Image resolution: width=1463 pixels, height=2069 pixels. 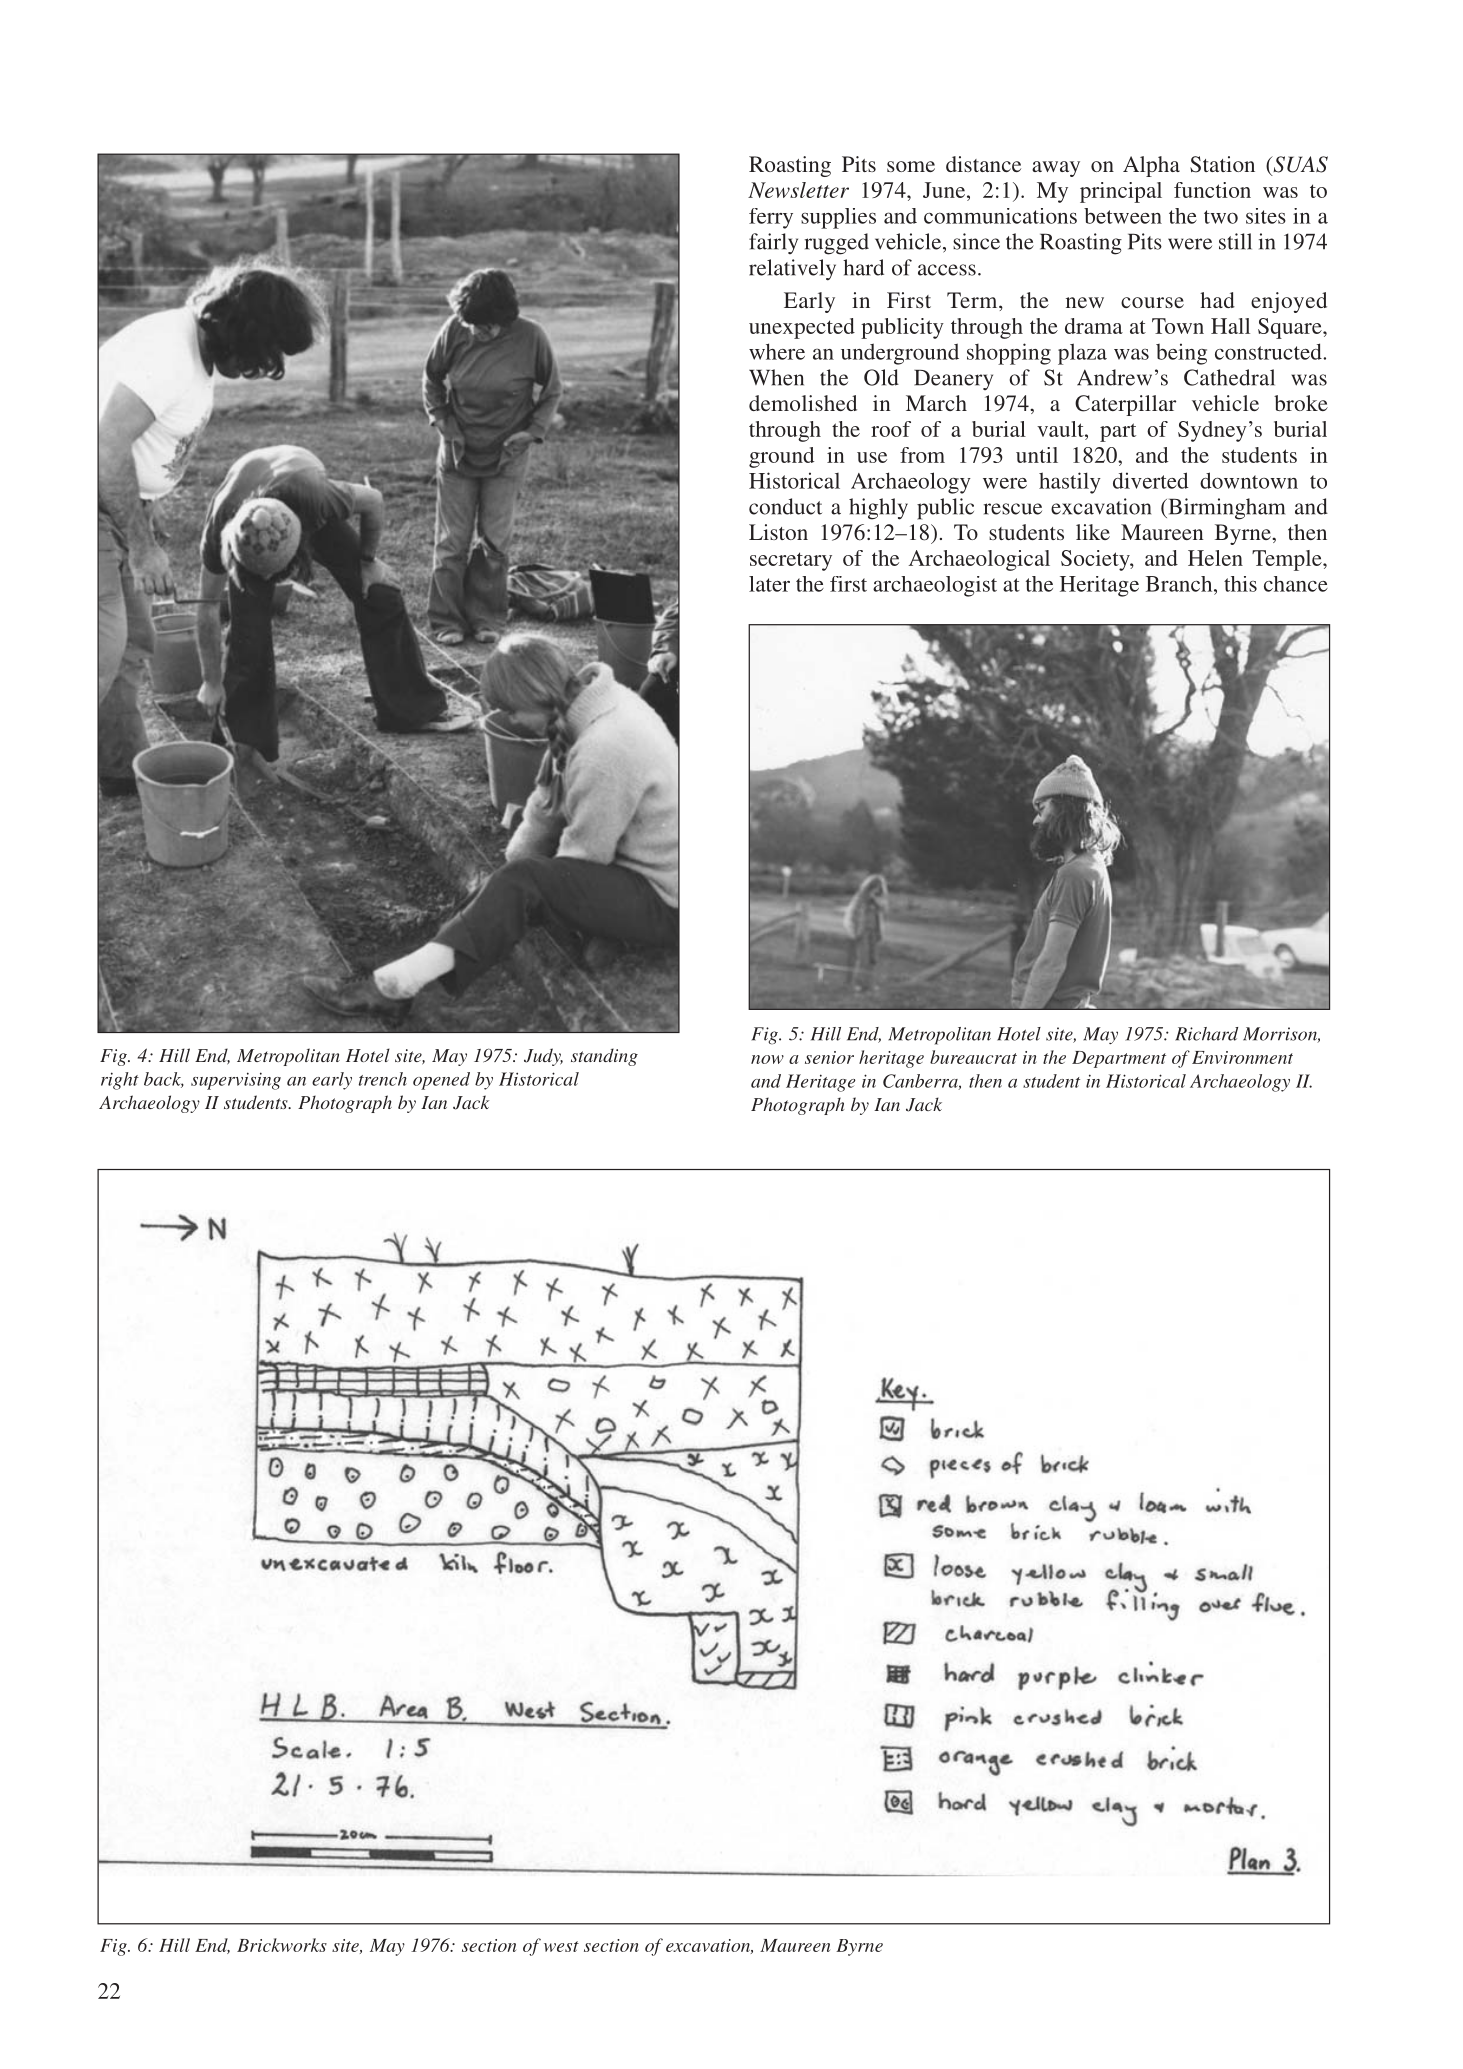 What do you see at coordinates (771, 218) in the screenshot?
I see `ferry` at bounding box center [771, 218].
